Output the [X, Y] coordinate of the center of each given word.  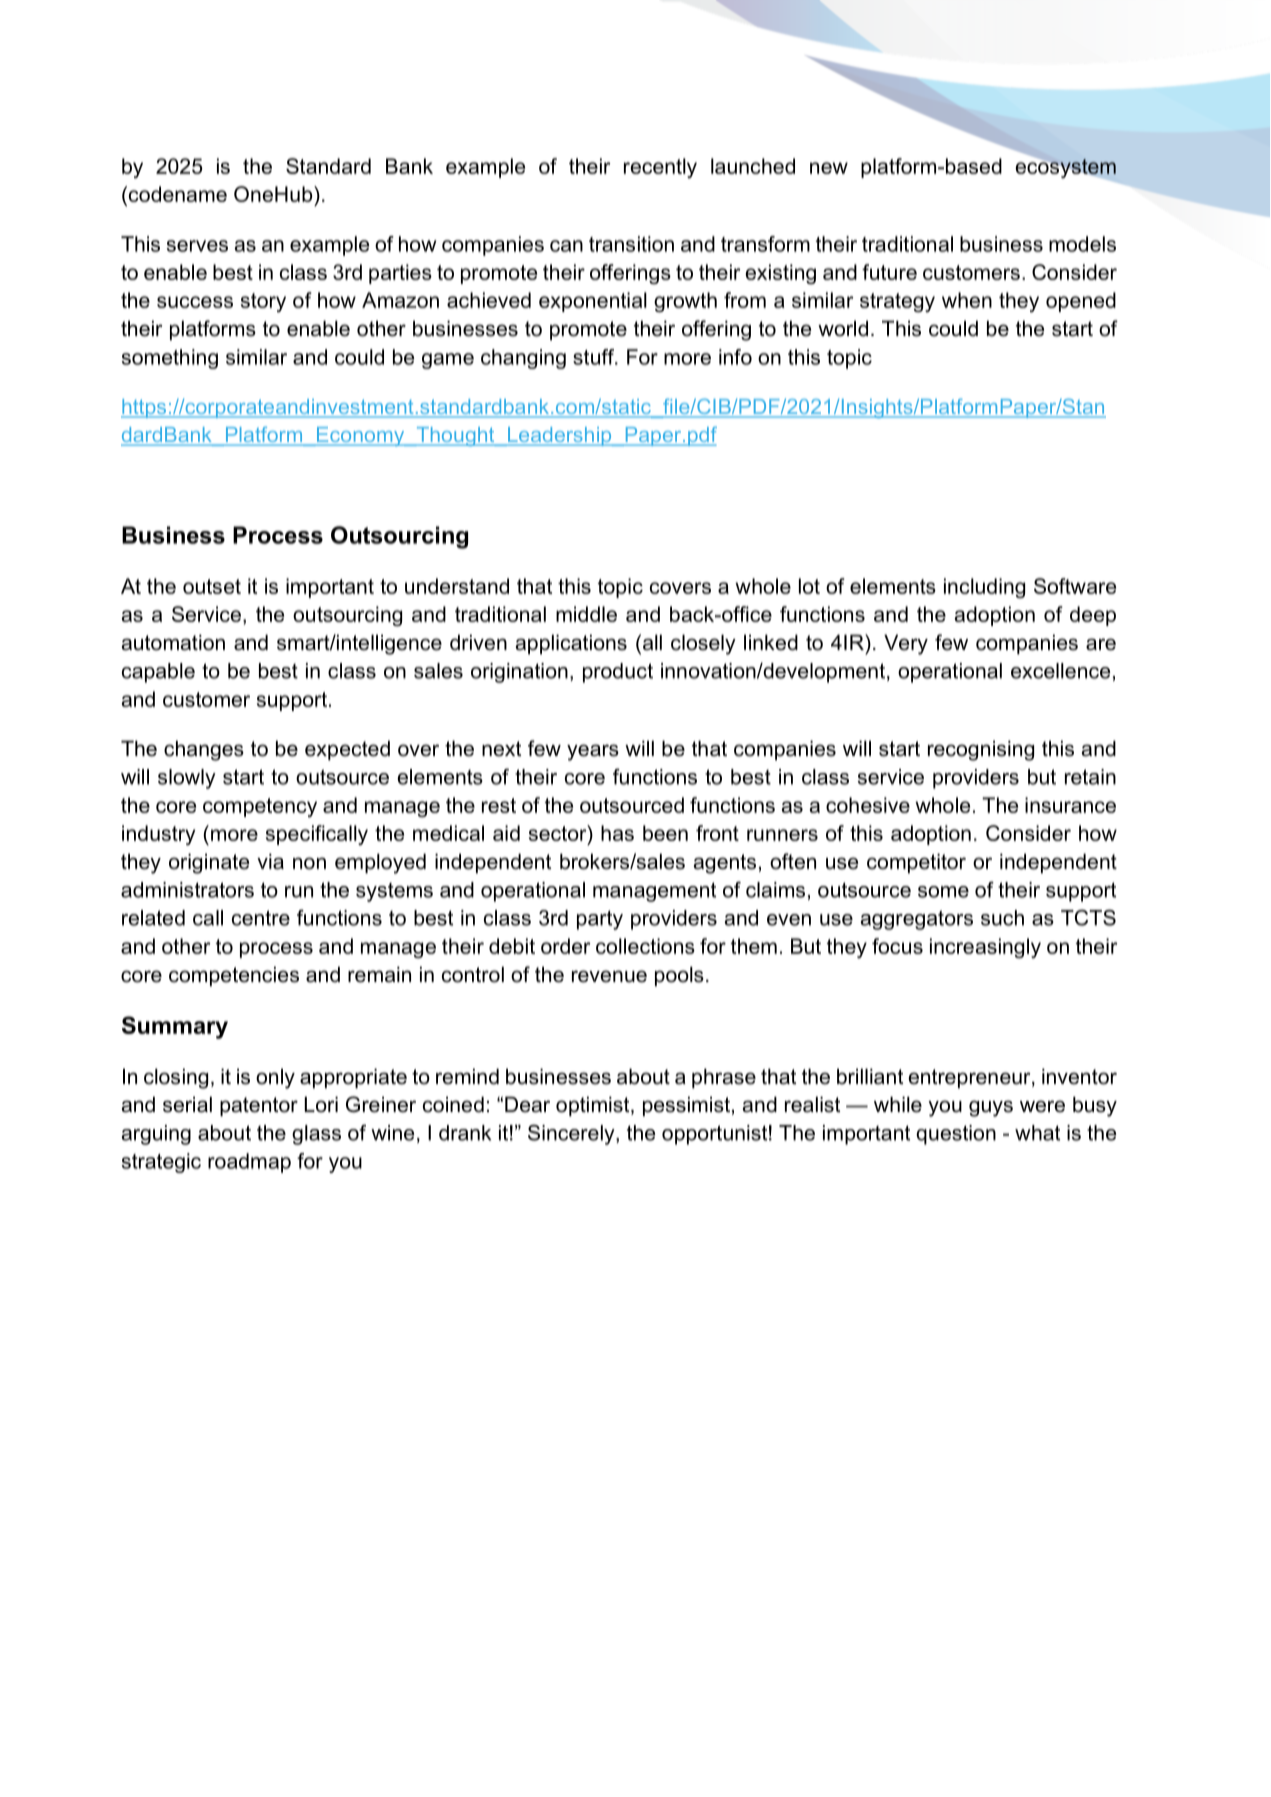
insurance [1070, 805]
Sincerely [572, 1134]
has [617, 833]
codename [176, 195]
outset [212, 586]
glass [316, 1135]
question [956, 1135]
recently [660, 168]
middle [586, 614]
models [1082, 244]
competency [260, 807]
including [984, 588]
